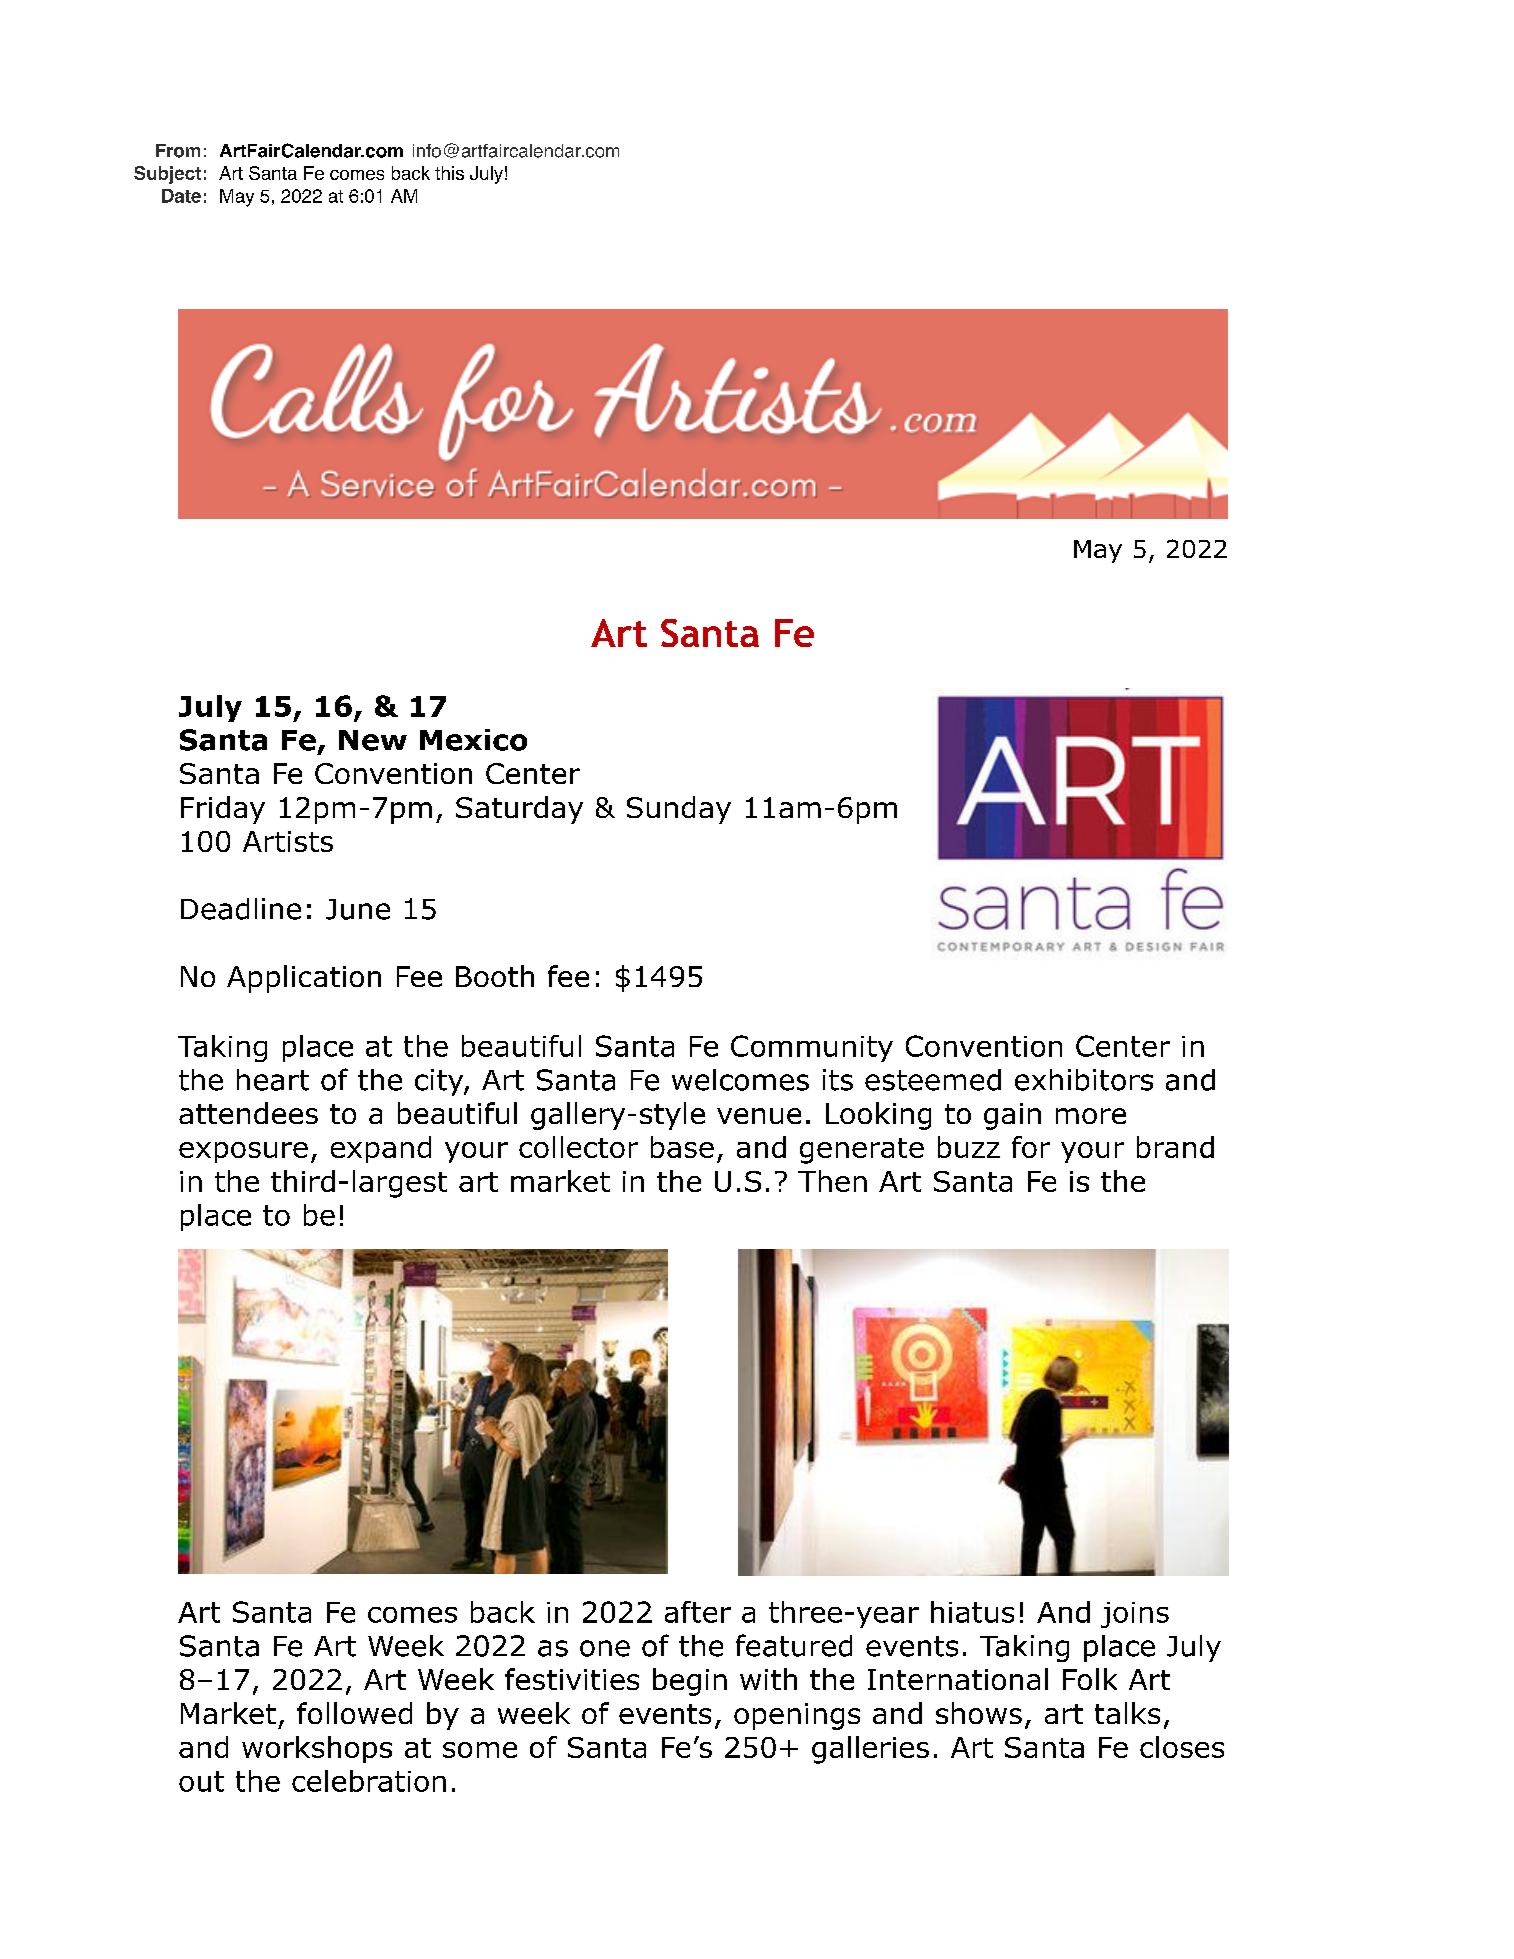 This page has width=1514, height=1959. Describe the element at coordinates (317, 1749) in the page. I see `workshops` at that location.
